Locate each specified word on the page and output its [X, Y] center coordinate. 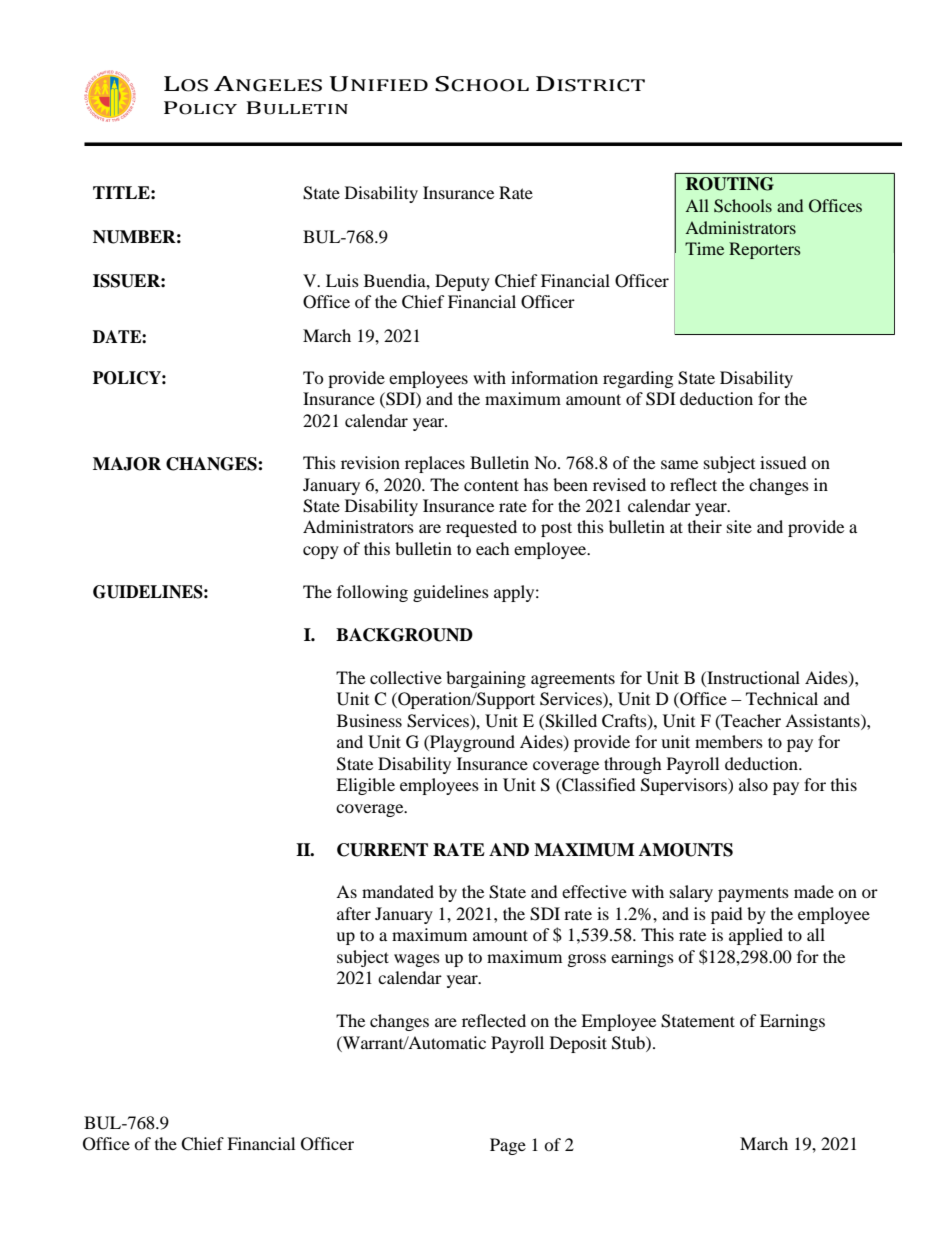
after [354, 913]
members [729, 741]
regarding [638, 379]
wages [417, 960]
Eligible [365, 786]
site [739, 526]
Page [508, 1146]
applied [756, 936]
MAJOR [127, 464]
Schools [743, 206]
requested [481, 528]
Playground [471, 743]
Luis [342, 280]
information [554, 377]
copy [321, 552]
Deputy [462, 282]
